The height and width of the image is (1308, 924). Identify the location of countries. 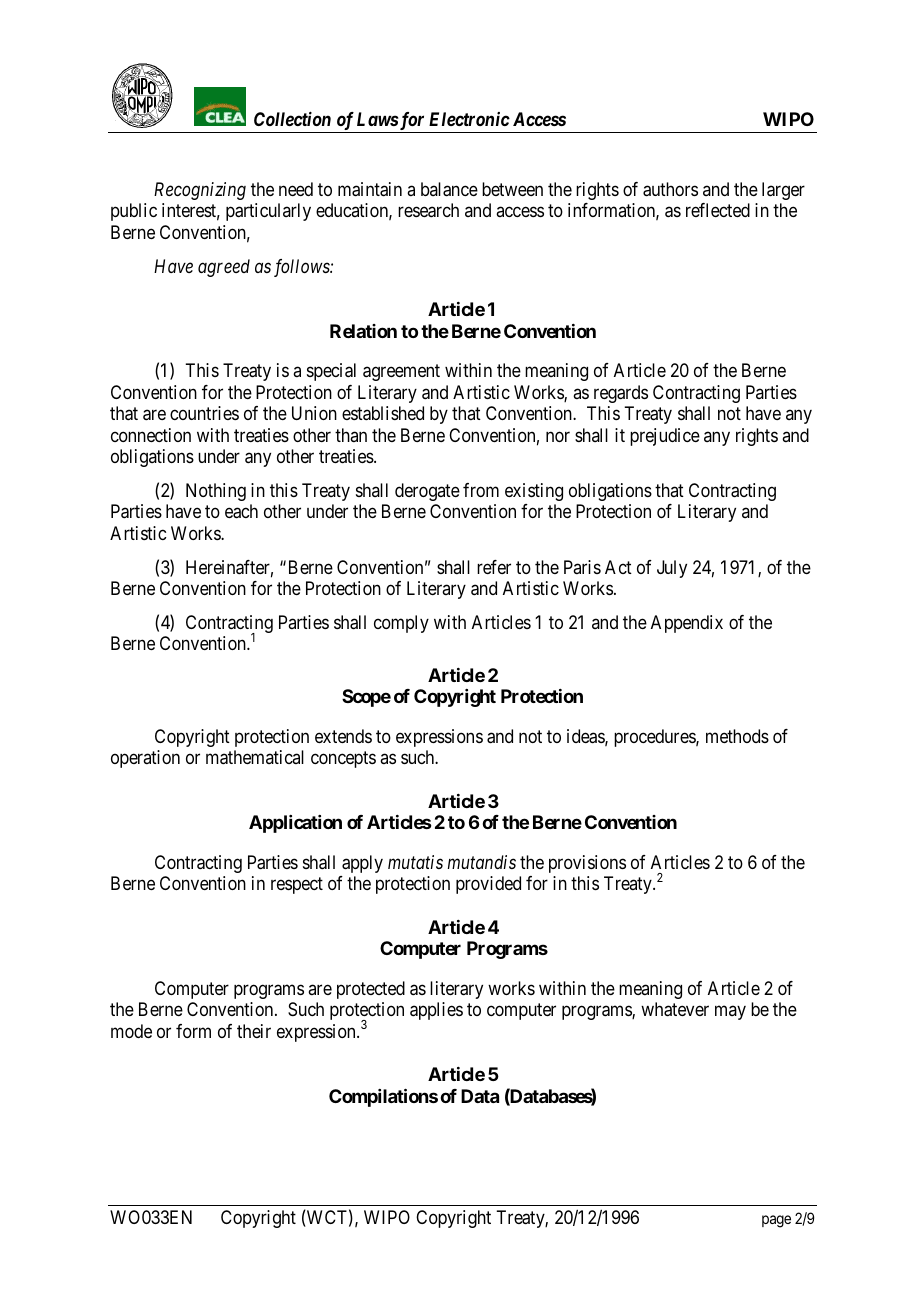
(204, 413).
